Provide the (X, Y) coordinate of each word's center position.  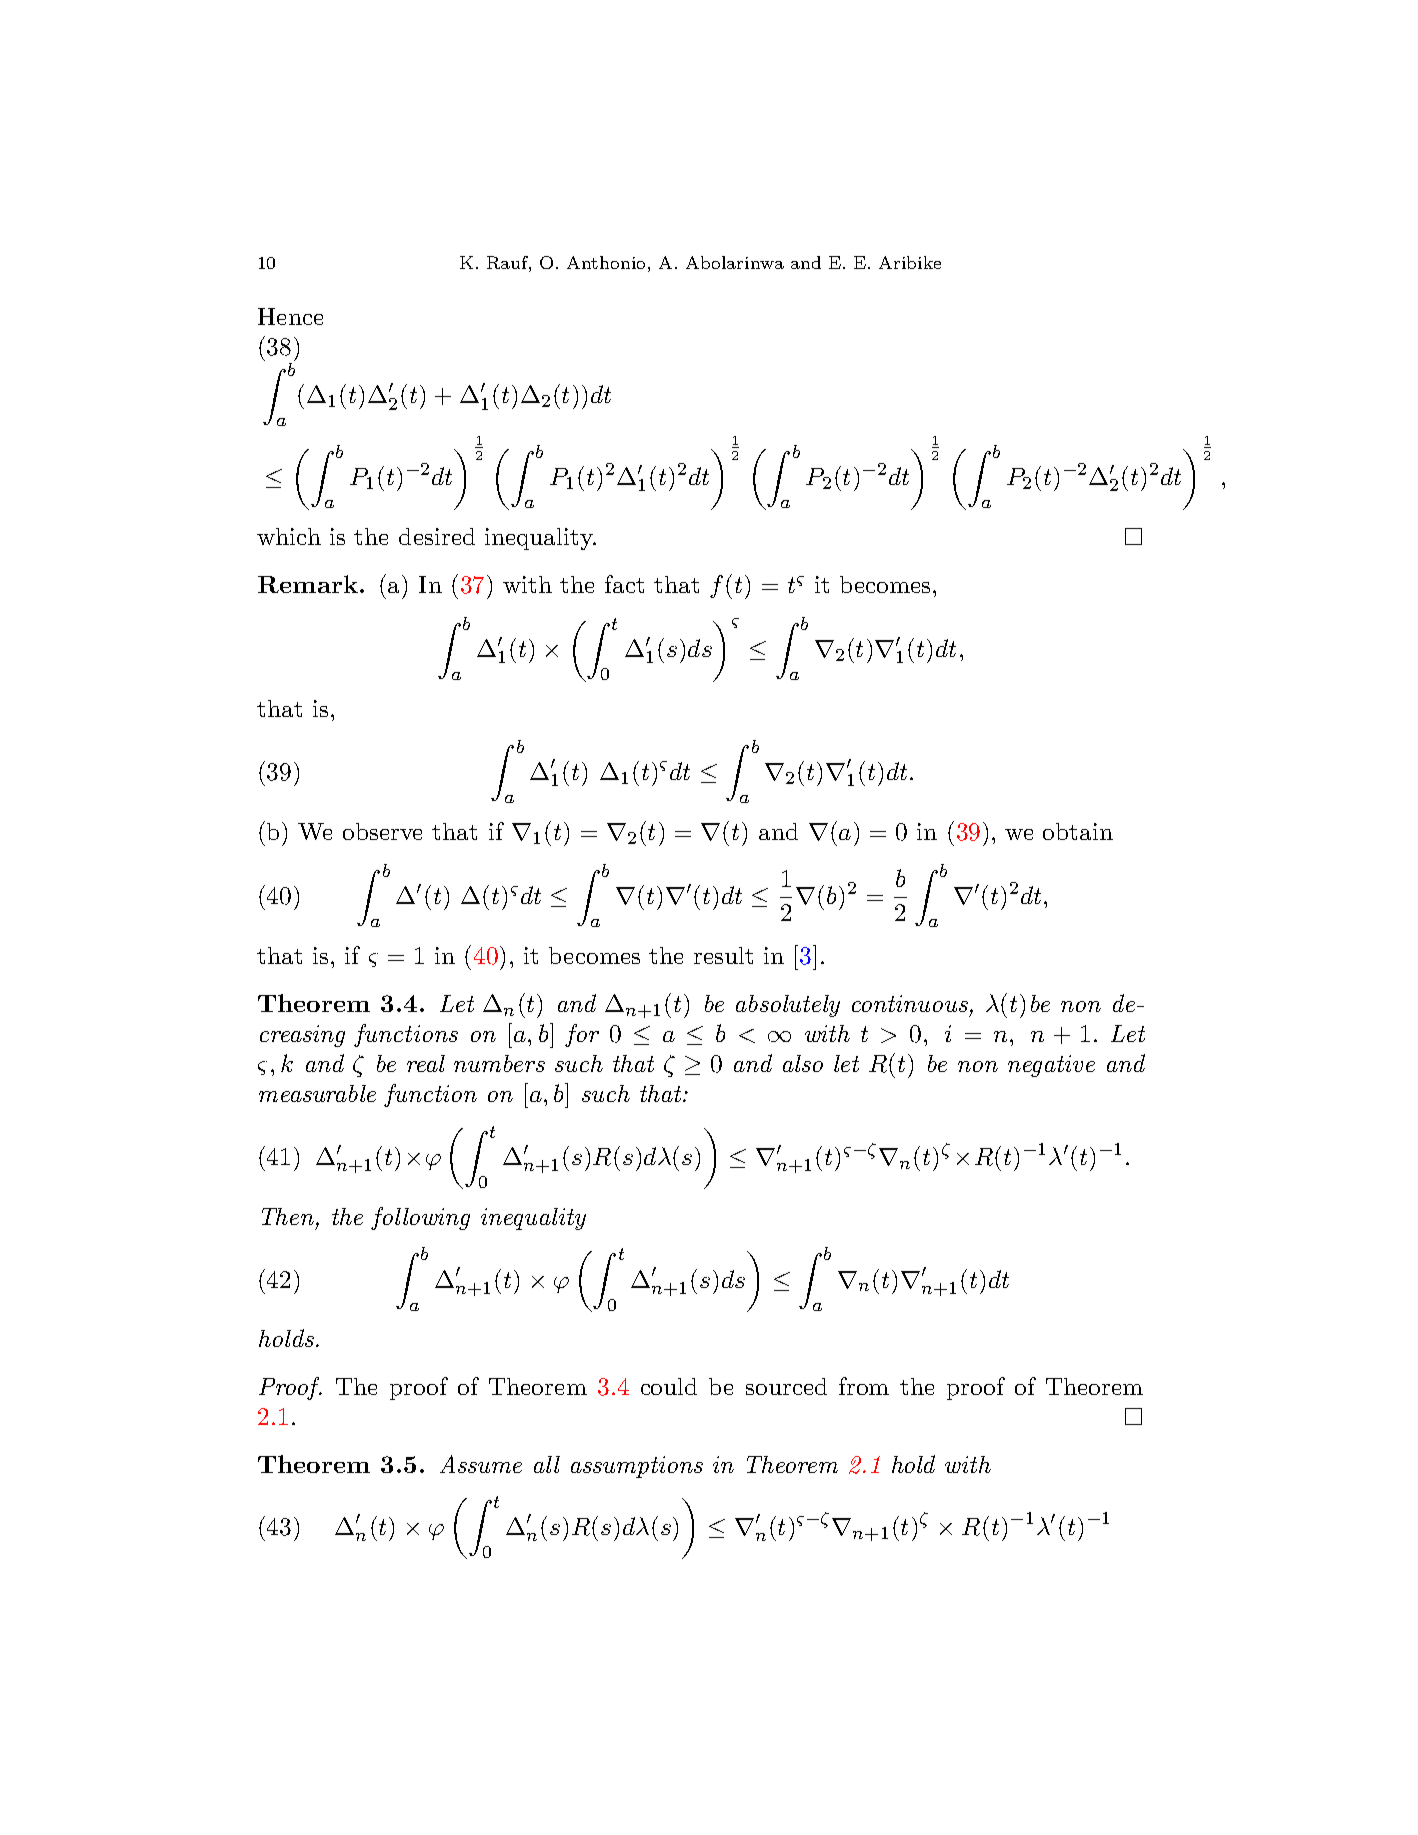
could (669, 1386)
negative (1051, 1066)
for (582, 1035)
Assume (481, 1464)
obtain (1078, 831)
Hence (290, 316)
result (723, 955)
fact (624, 584)
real (426, 1063)
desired (437, 536)
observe (382, 831)
